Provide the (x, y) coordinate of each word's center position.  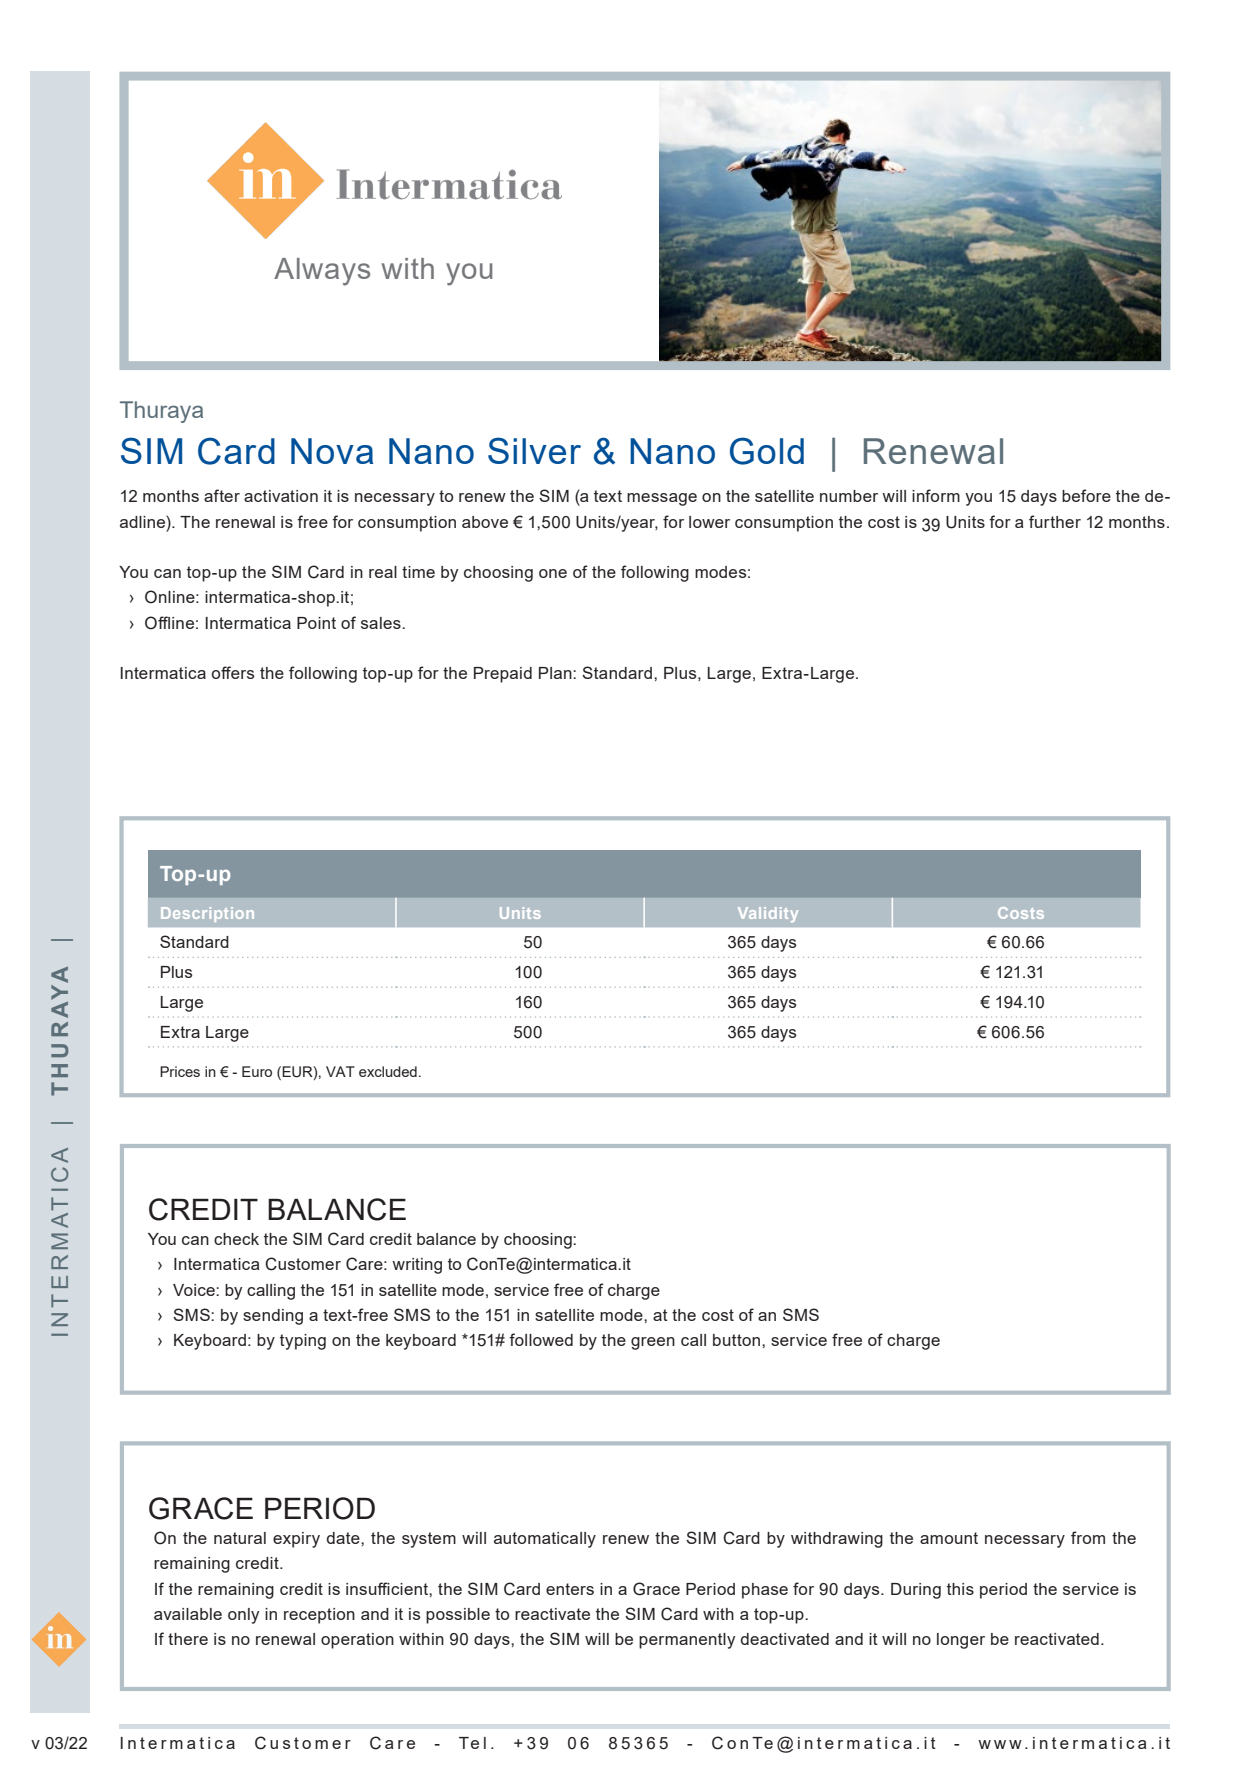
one (553, 573)
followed (541, 1339)
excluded (388, 1071)
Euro (257, 1071)
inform (936, 495)
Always (322, 272)
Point (316, 623)
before (1086, 495)
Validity (768, 914)
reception (319, 1616)
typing (303, 1342)
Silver (534, 450)
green (653, 1343)
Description (207, 914)
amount (949, 1538)
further (1055, 521)
